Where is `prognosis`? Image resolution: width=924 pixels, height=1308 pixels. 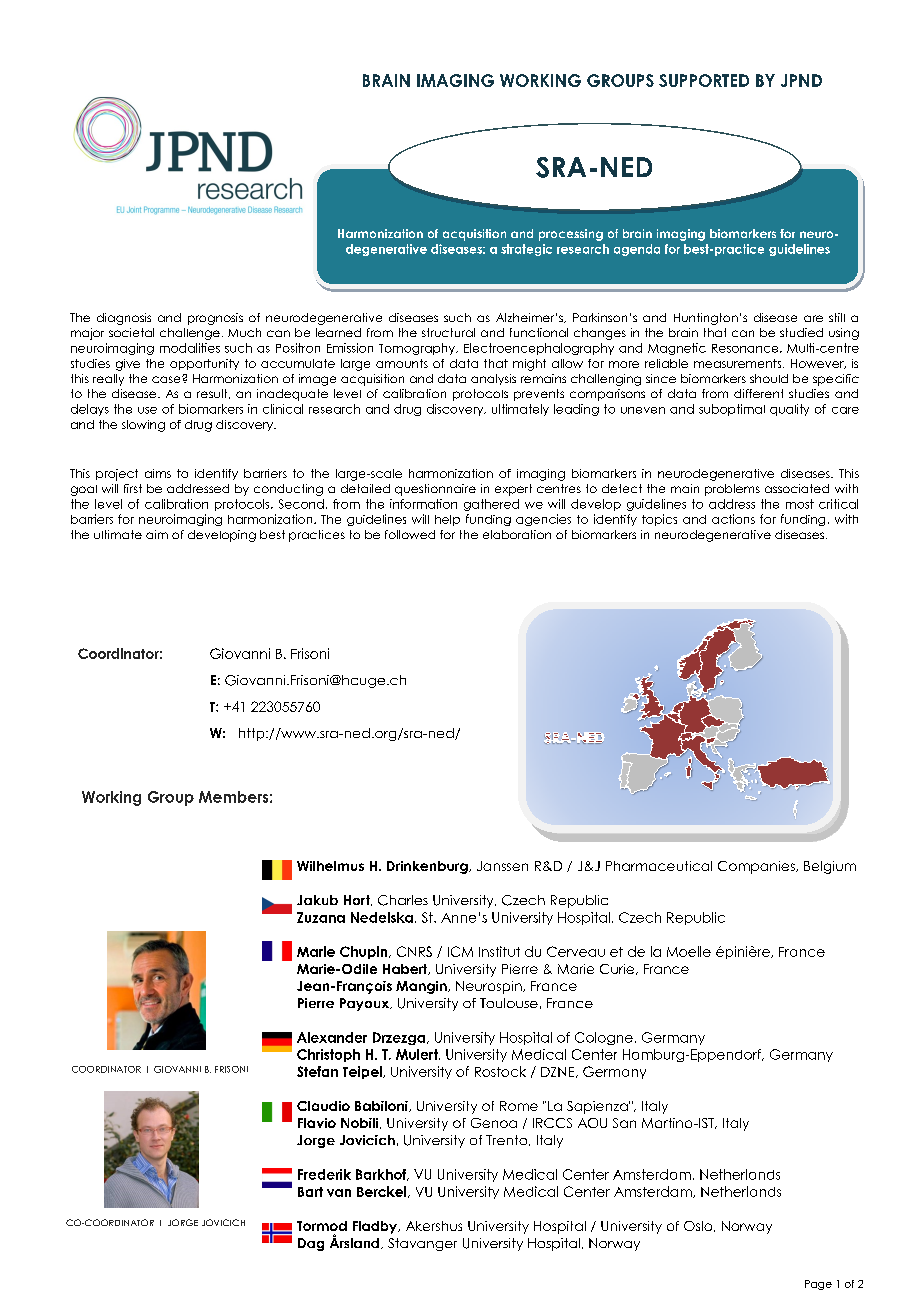 prognosis is located at coordinates (215, 319).
